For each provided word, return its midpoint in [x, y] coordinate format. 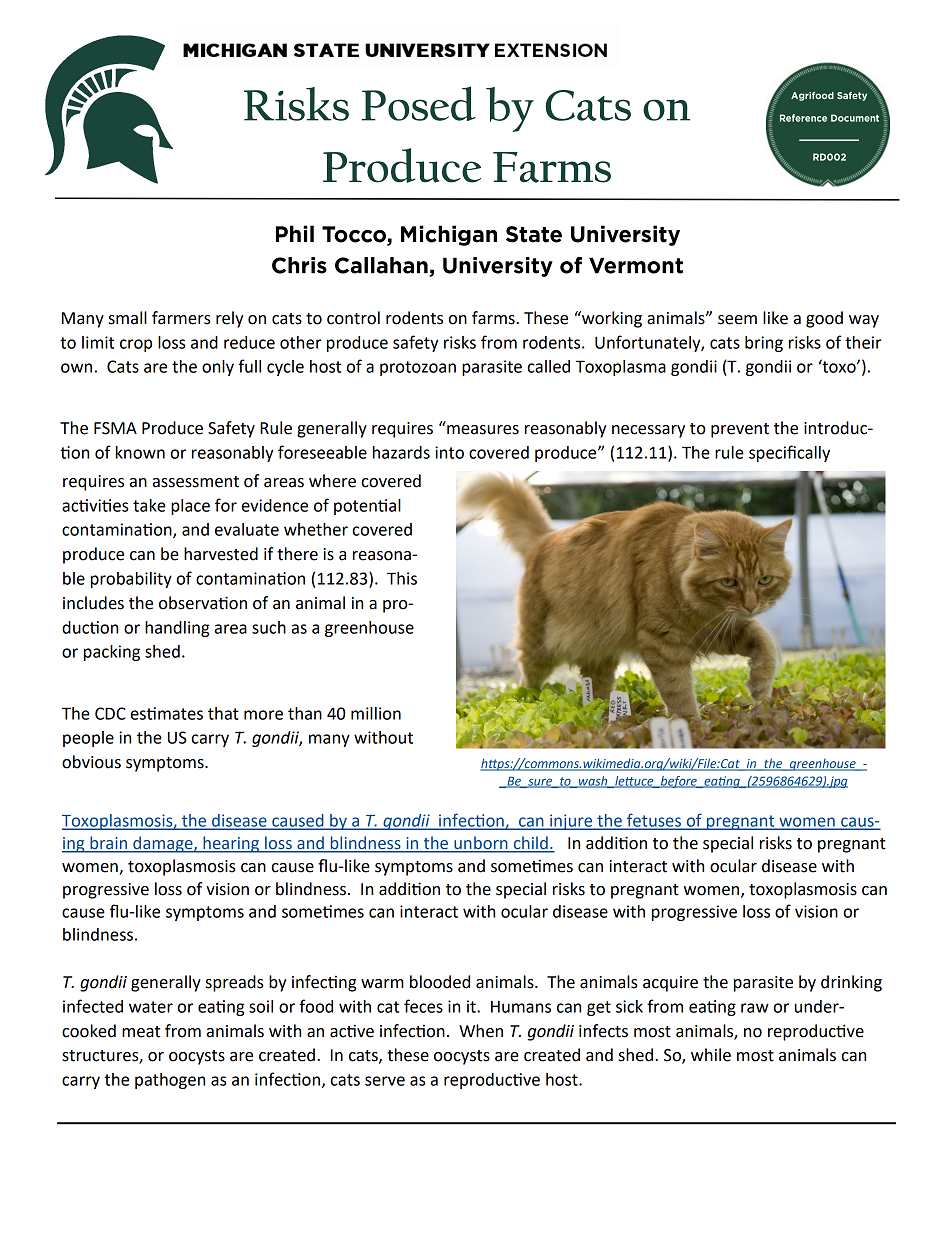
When [481, 1031]
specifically [789, 453]
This [402, 578]
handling [177, 629]
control [353, 318]
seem [737, 320]
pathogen [170, 1081]
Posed [419, 103]
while [711, 1055]
